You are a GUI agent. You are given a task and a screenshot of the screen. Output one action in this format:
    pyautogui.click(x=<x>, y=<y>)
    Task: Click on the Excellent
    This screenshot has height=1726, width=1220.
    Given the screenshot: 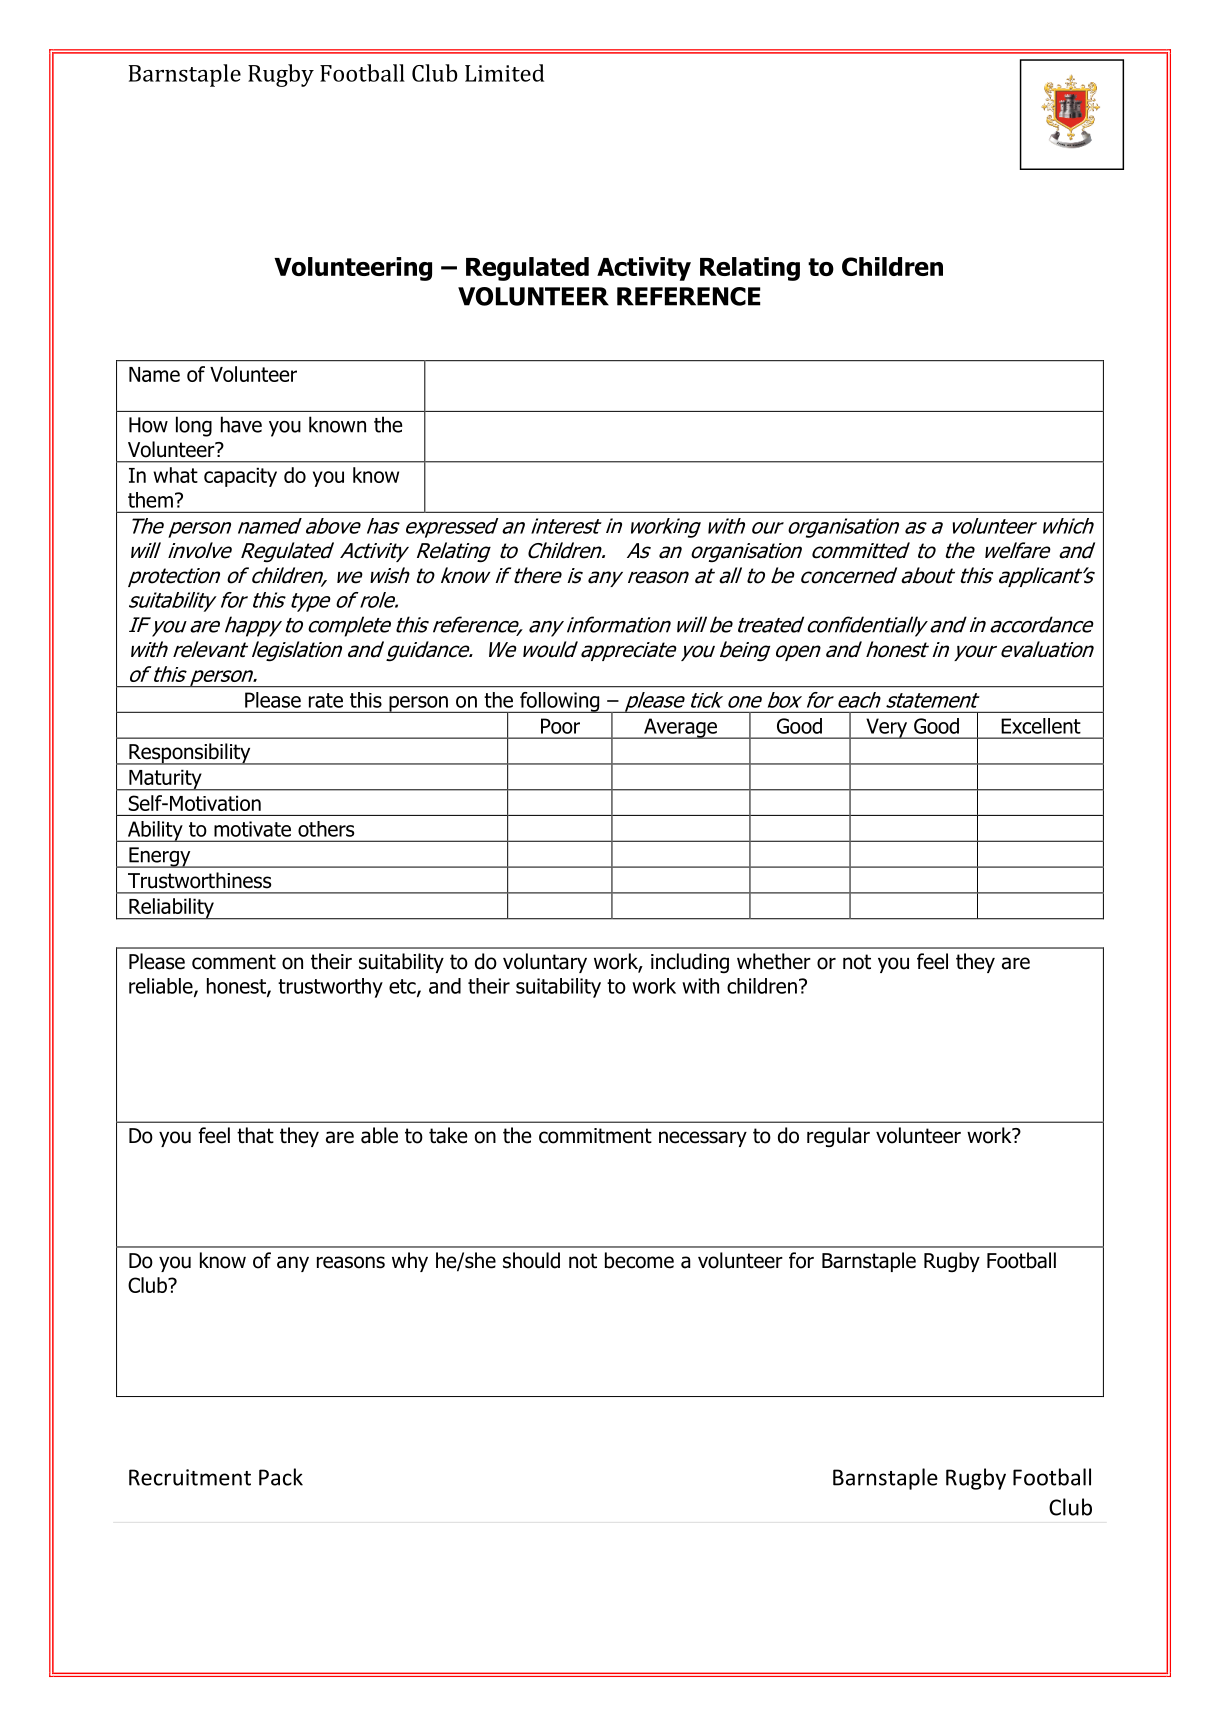 What is the action you would take?
    pyautogui.click(x=1041, y=726)
